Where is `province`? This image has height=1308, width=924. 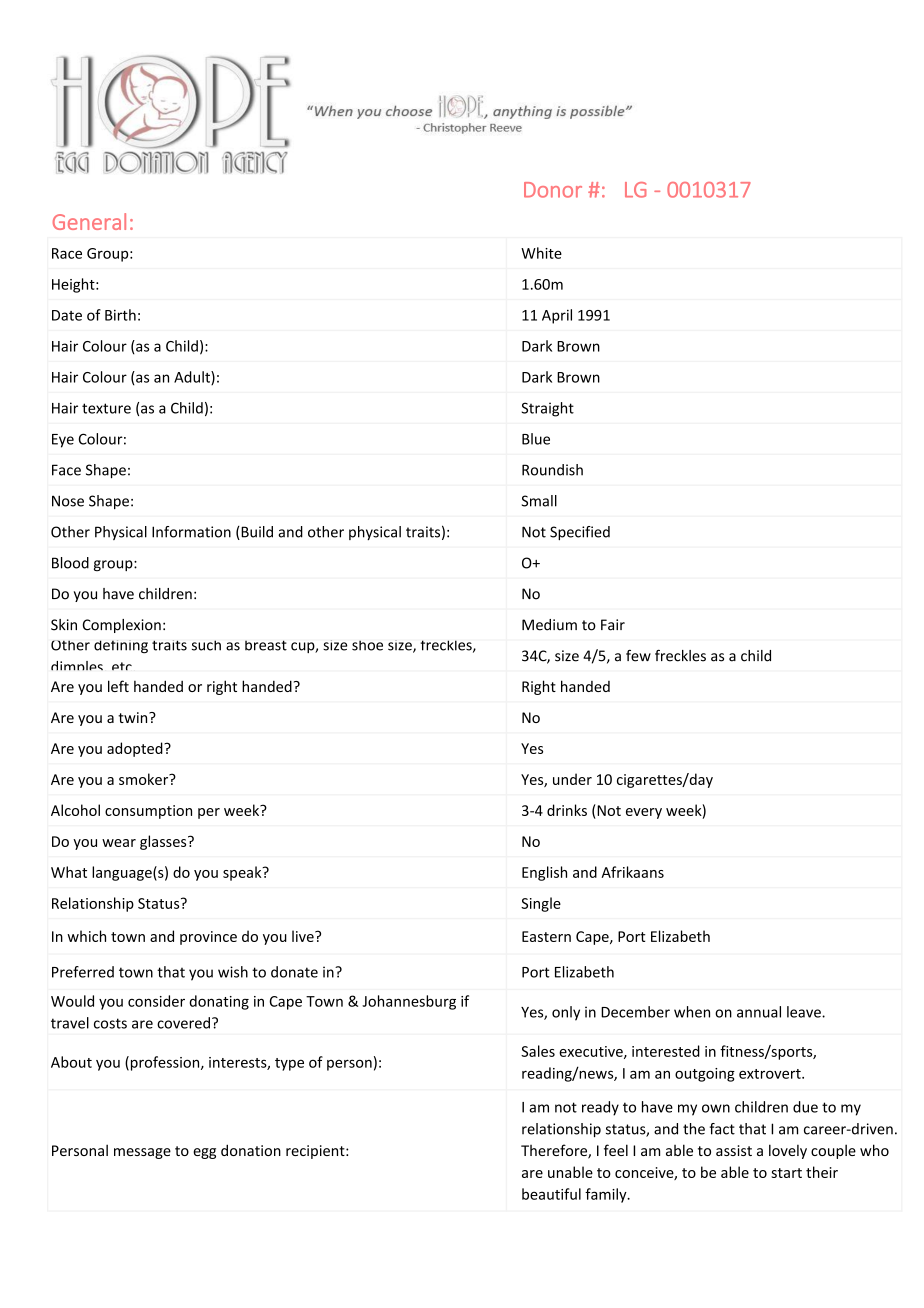
province is located at coordinates (208, 938).
